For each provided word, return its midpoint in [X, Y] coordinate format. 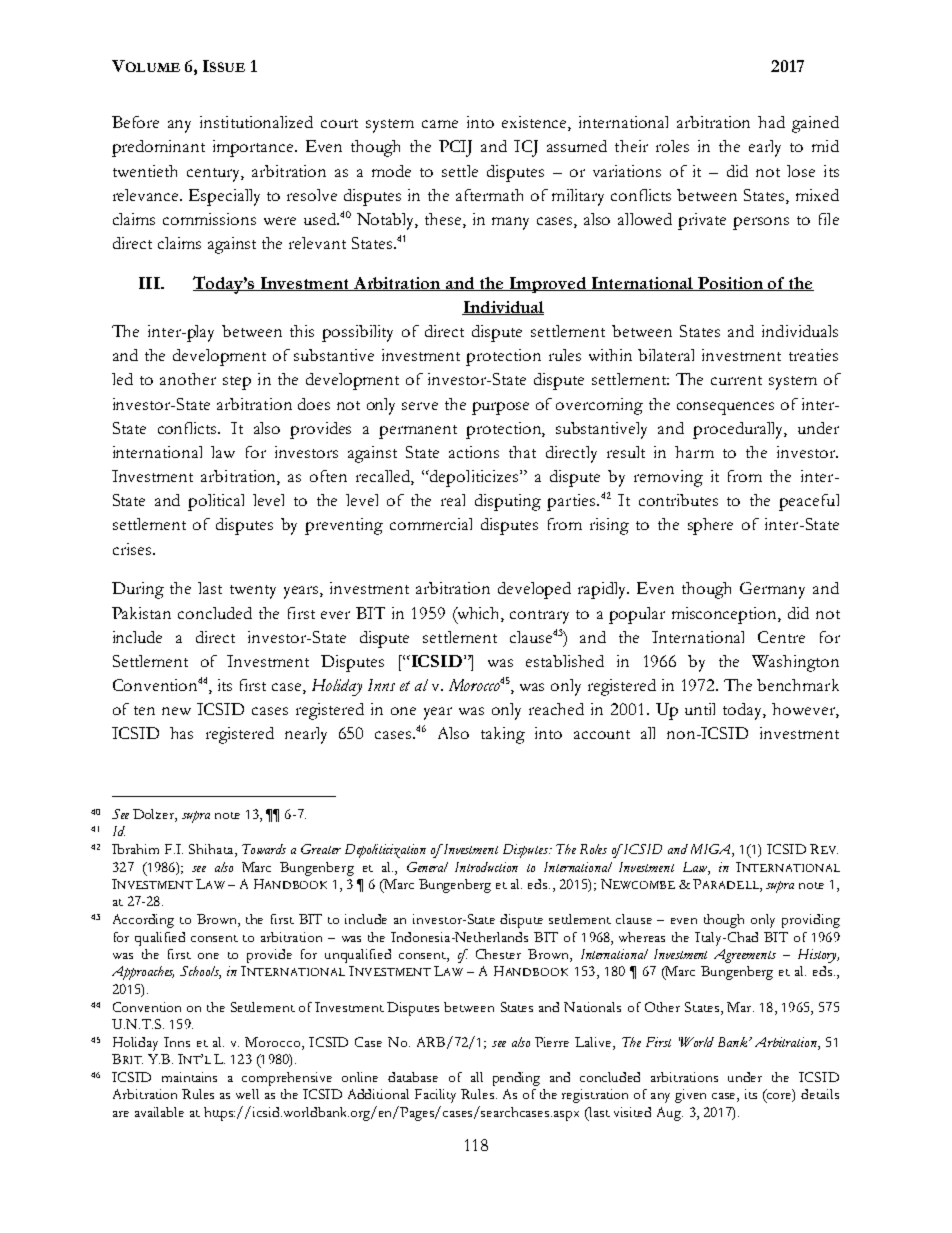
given [690, 1096]
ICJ [526, 148]
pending [516, 1079]
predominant [158, 148]
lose [801, 171]
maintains [189, 1077]
